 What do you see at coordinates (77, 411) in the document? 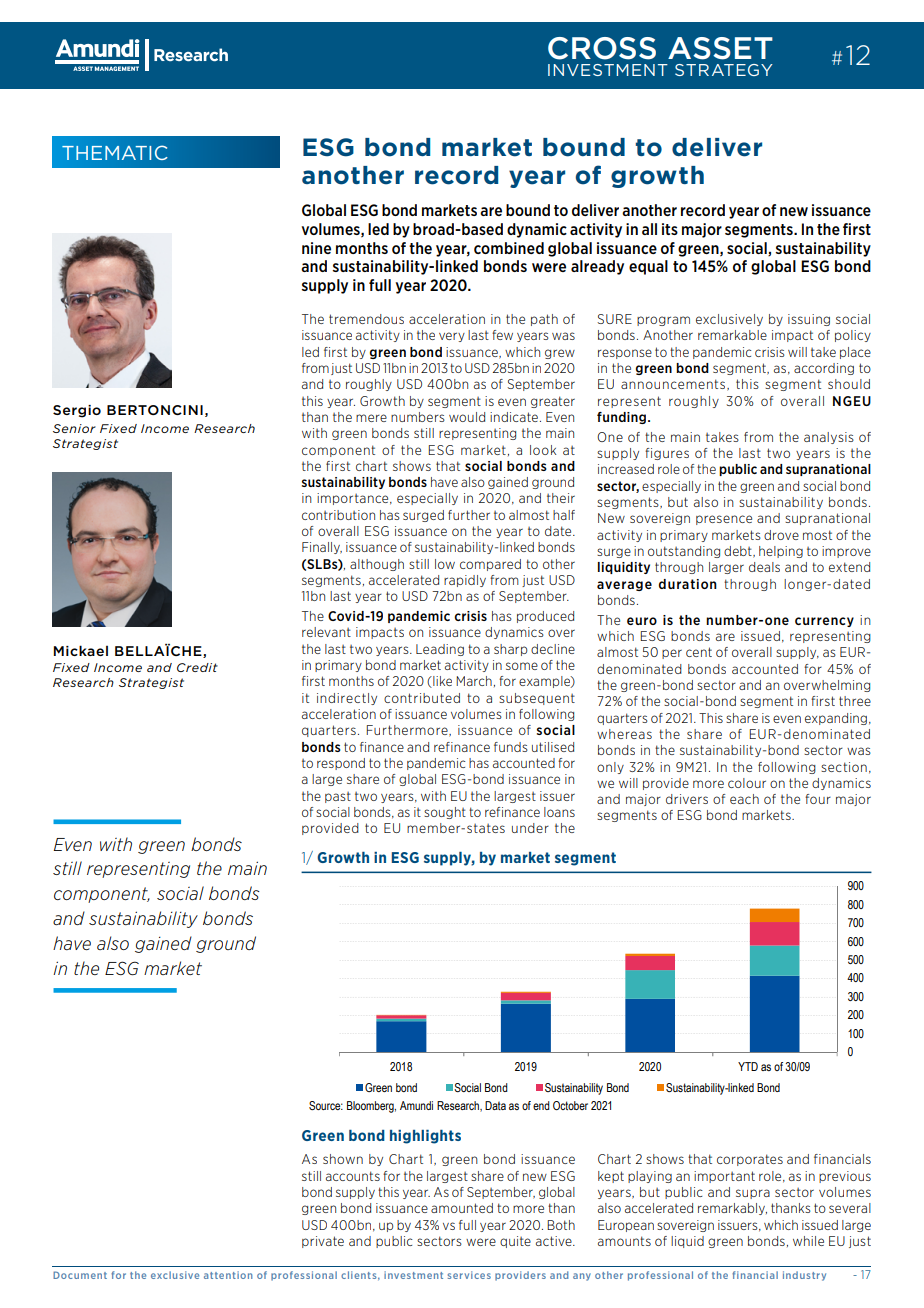
I see `Sergio` at bounding box center [77, 411].
